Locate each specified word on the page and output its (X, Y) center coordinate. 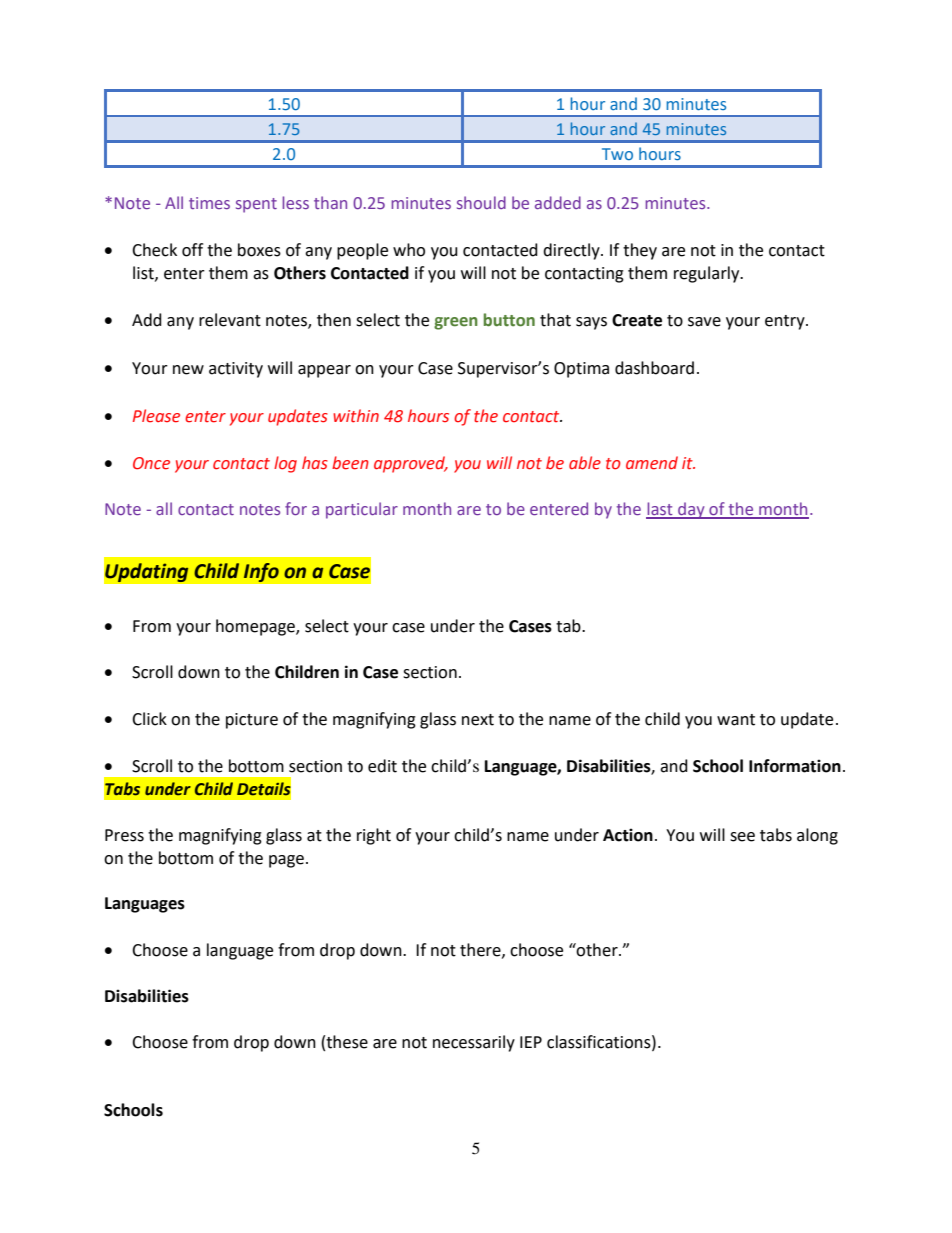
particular (362, 510)
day (691, 510)
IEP (531, 1042)
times (209, 203)
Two (617, 154)
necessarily (474, 1043)
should (481, 202)
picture (252, 721)
